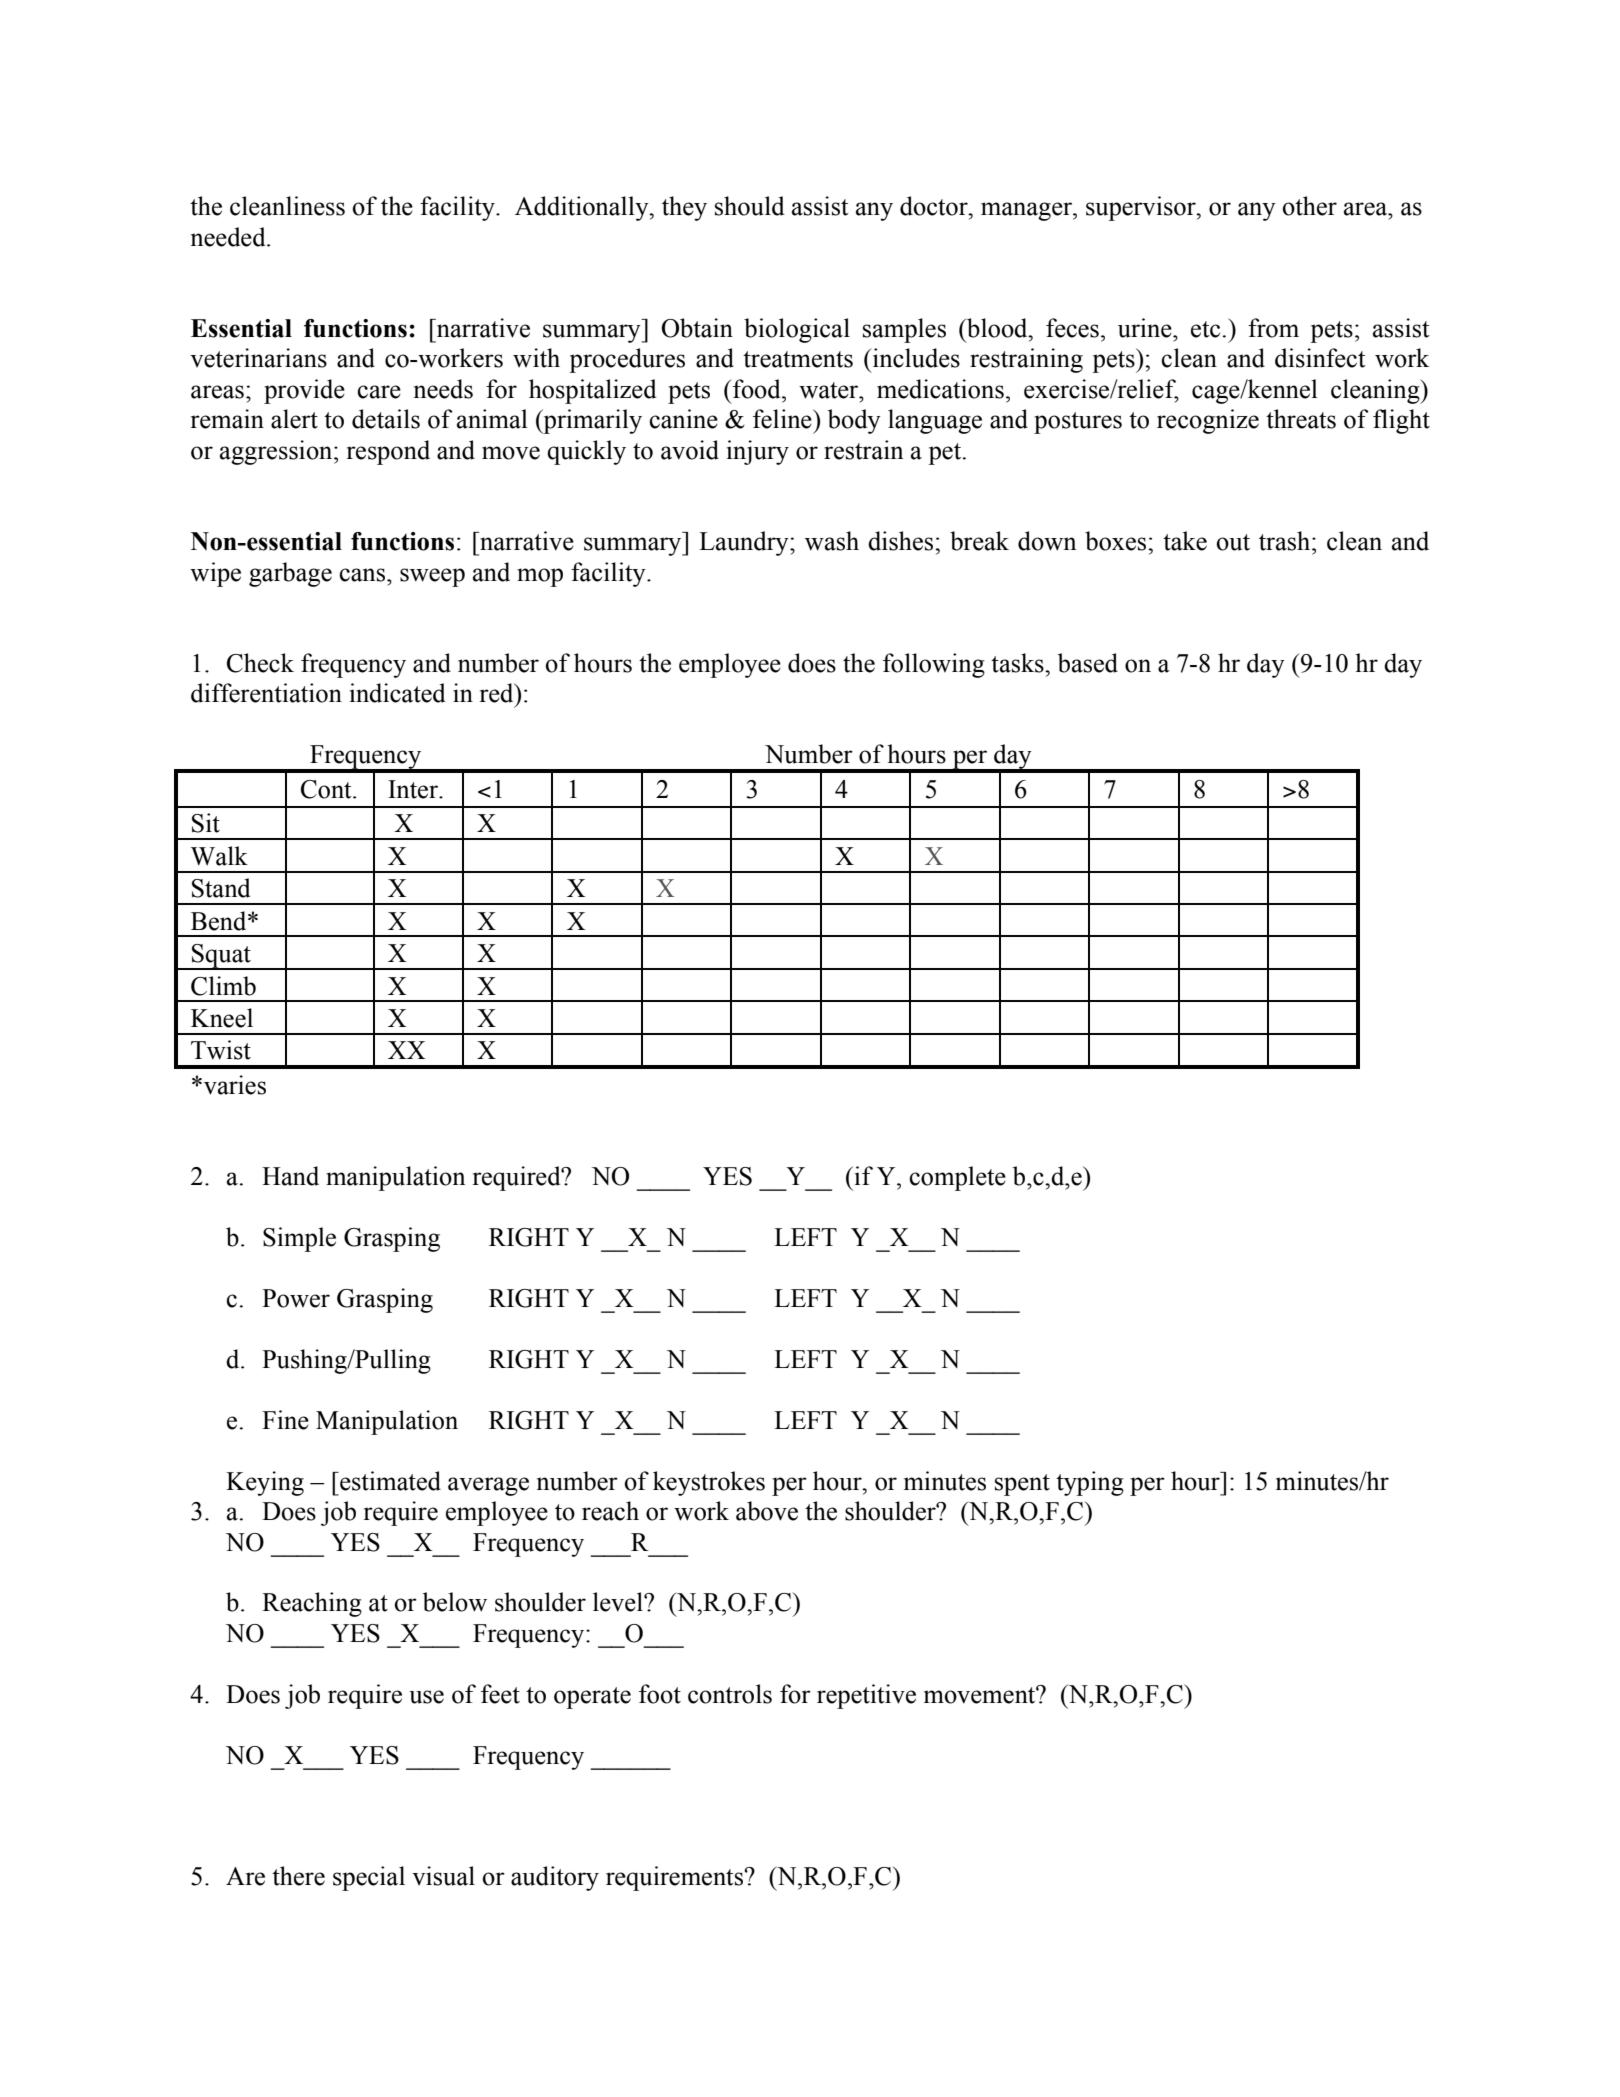 This document has width=1620, height=2097. I want to click on above, so click(767, 1511).
